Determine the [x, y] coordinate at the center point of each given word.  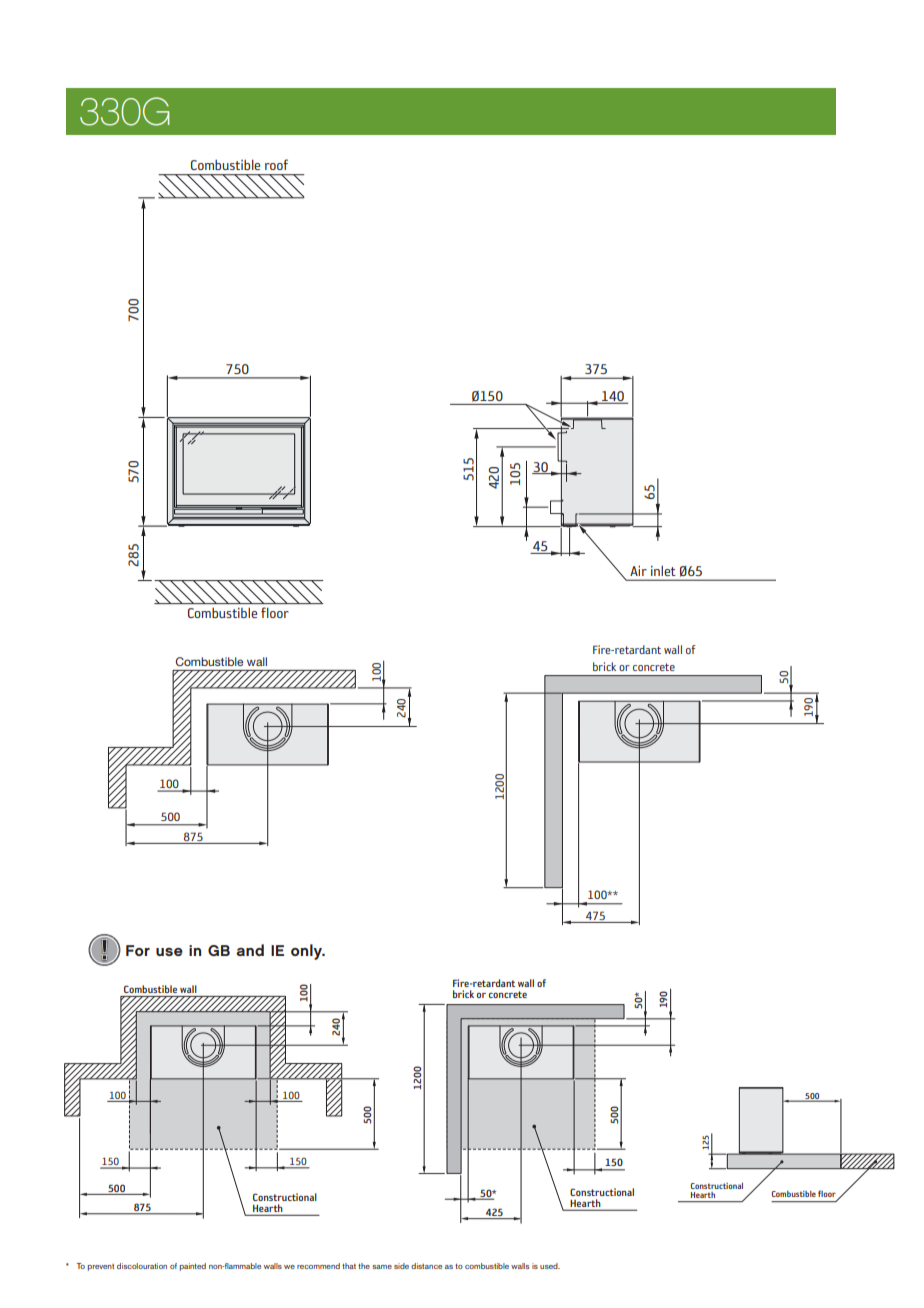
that [349, 1266]
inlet [663, 571]
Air [638, 570]
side [401, 1266]
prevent [100, 1267]
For [138, 950]
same [382, 1267]
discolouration [142, 1266]
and [250, 950]
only [308, 952]
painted [192, 1267]
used [550, 1266]
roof [276, 164]
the [364, 1266]
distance [426, 1266]
